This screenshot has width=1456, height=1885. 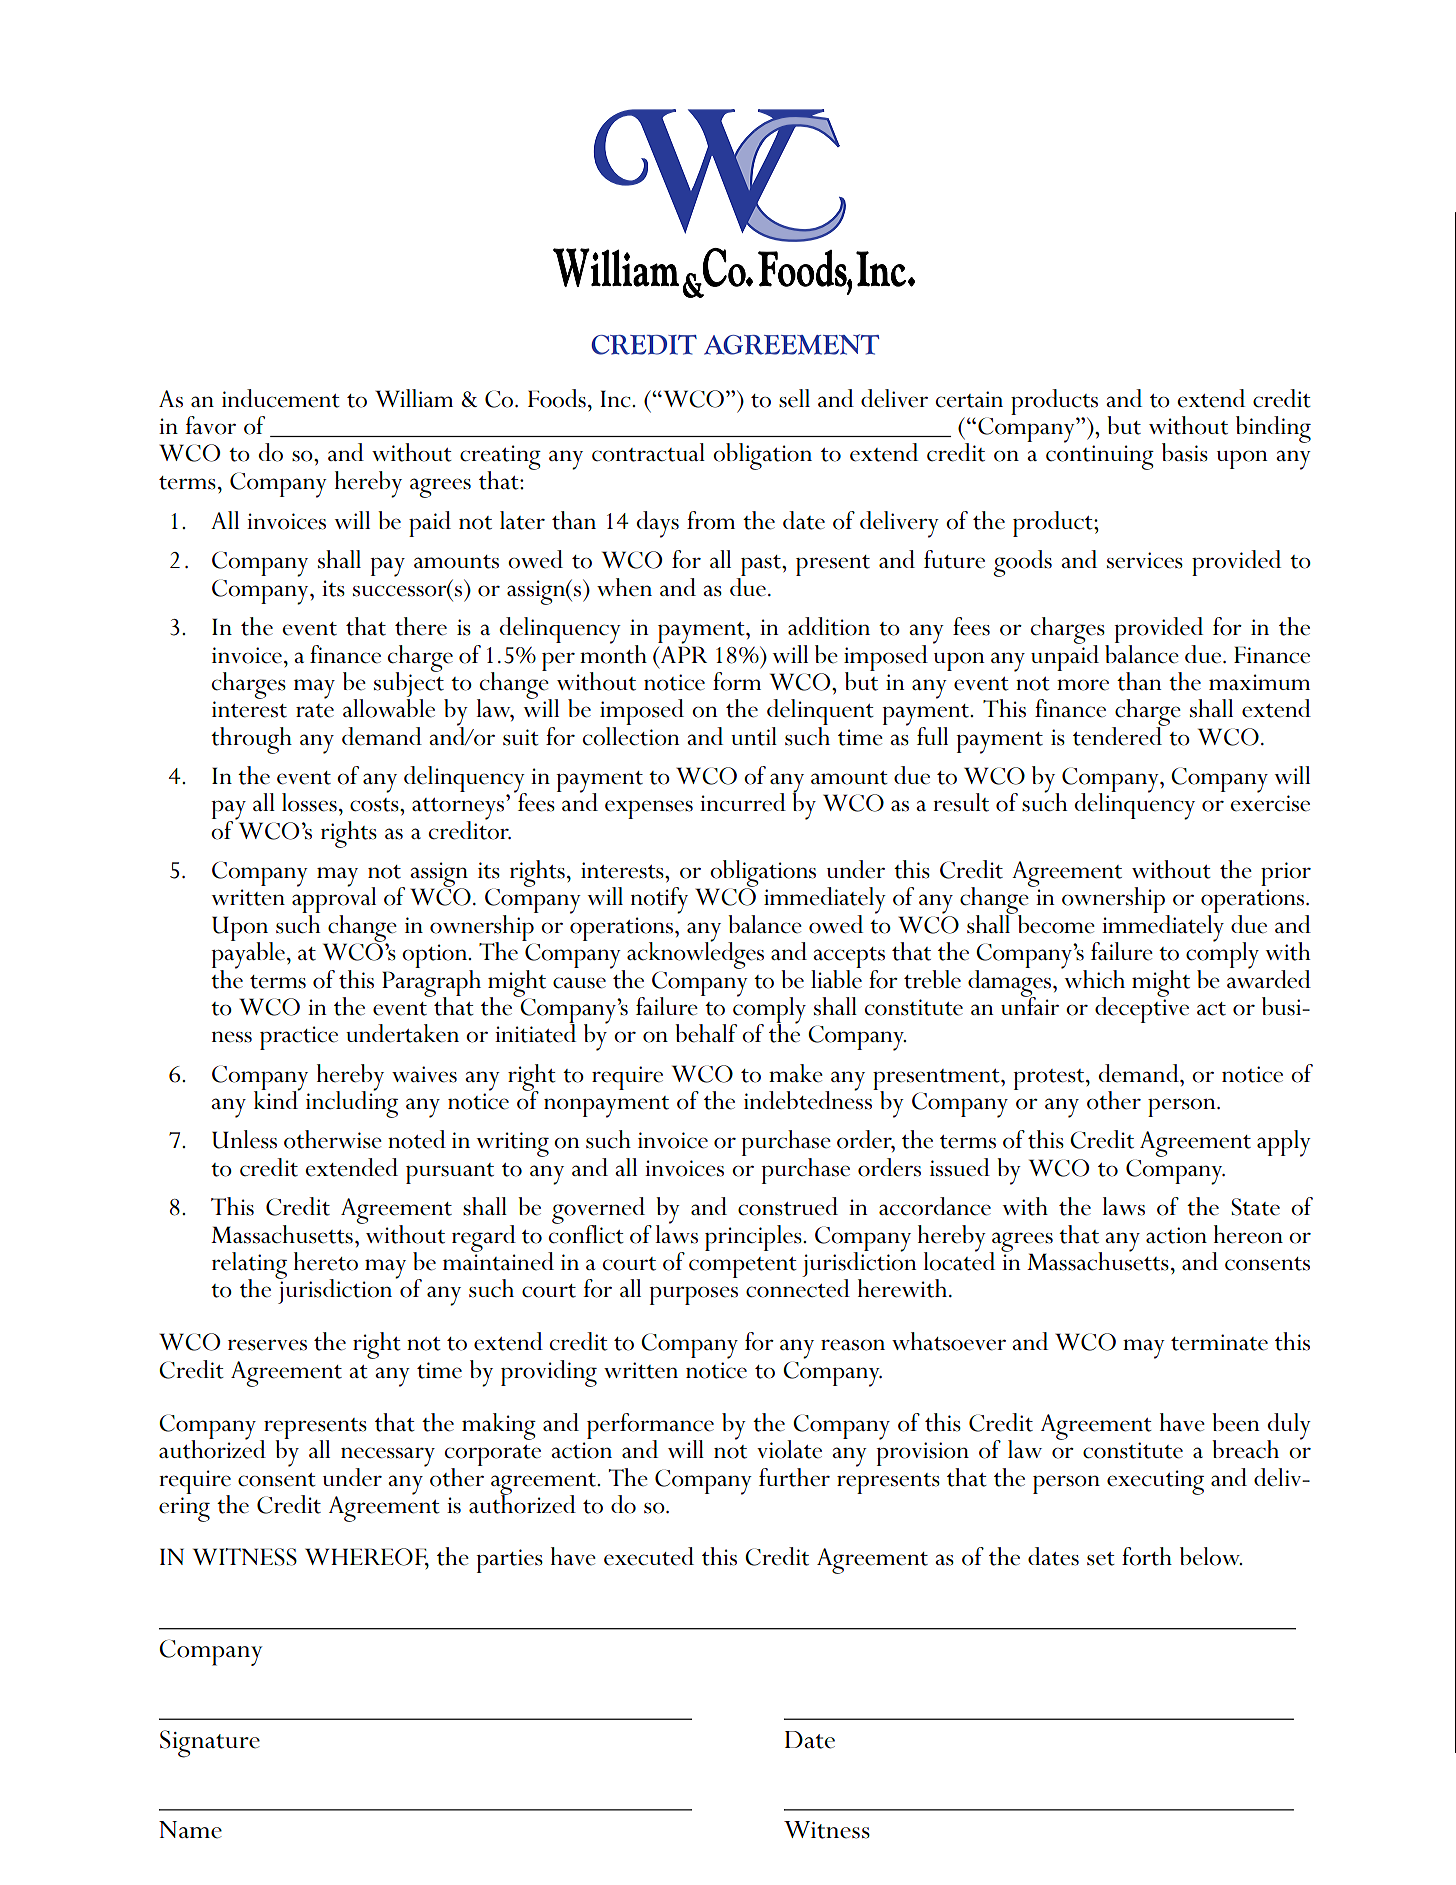 What do you see at coordinates (743, 802) in the screenshot?
I see `incurred` at bounding box center [743, 802].
